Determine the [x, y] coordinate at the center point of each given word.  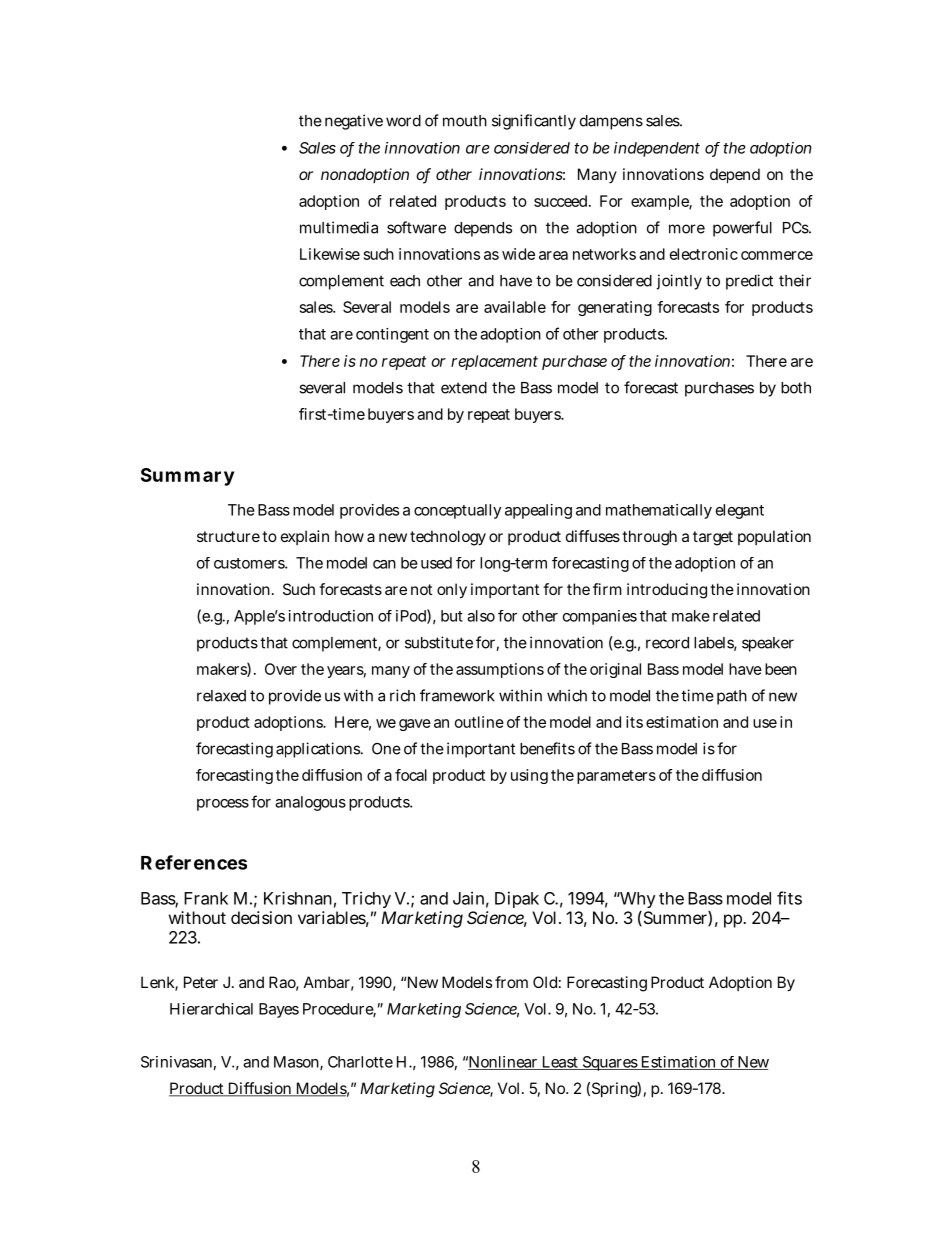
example [661, 202]
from [511, 982]
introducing [667, 591]
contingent [392, 335]
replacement [494, 362]
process [223, 805]
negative [354, 122]
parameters [616, 777]
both [796, 388]
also [481, 616]
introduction [331, 616]
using [529, 776]
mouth [465, 121]
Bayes [279, 1010]
